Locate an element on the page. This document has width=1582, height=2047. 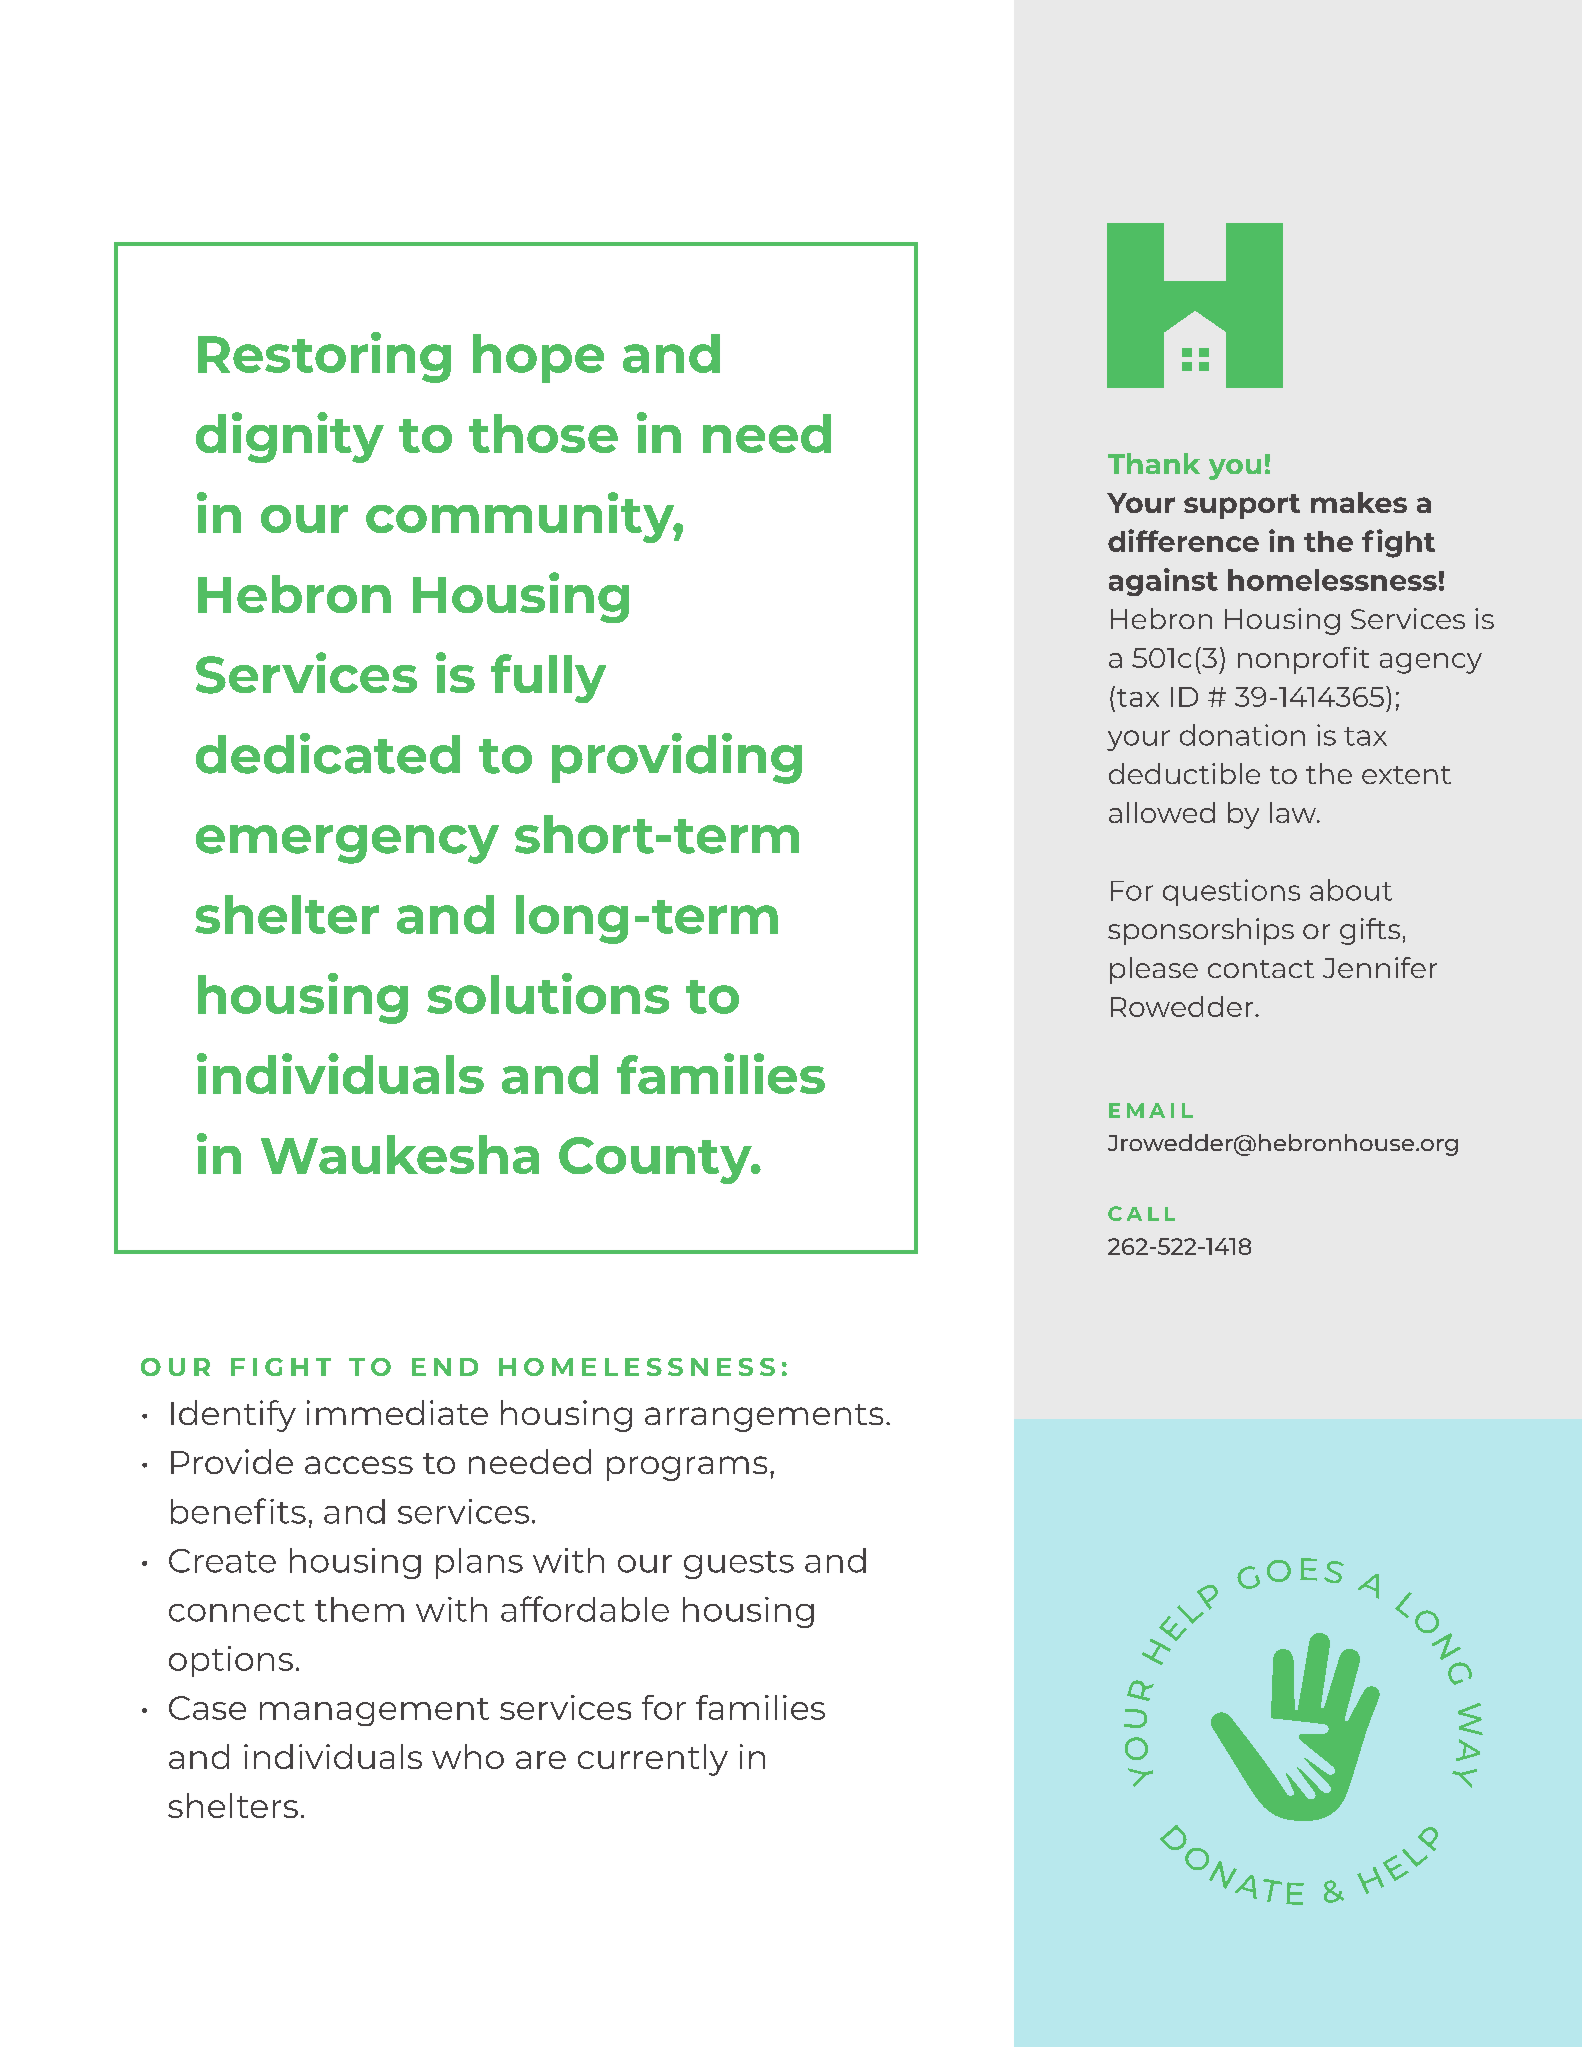
providing is located at coordinates (677, 758).
